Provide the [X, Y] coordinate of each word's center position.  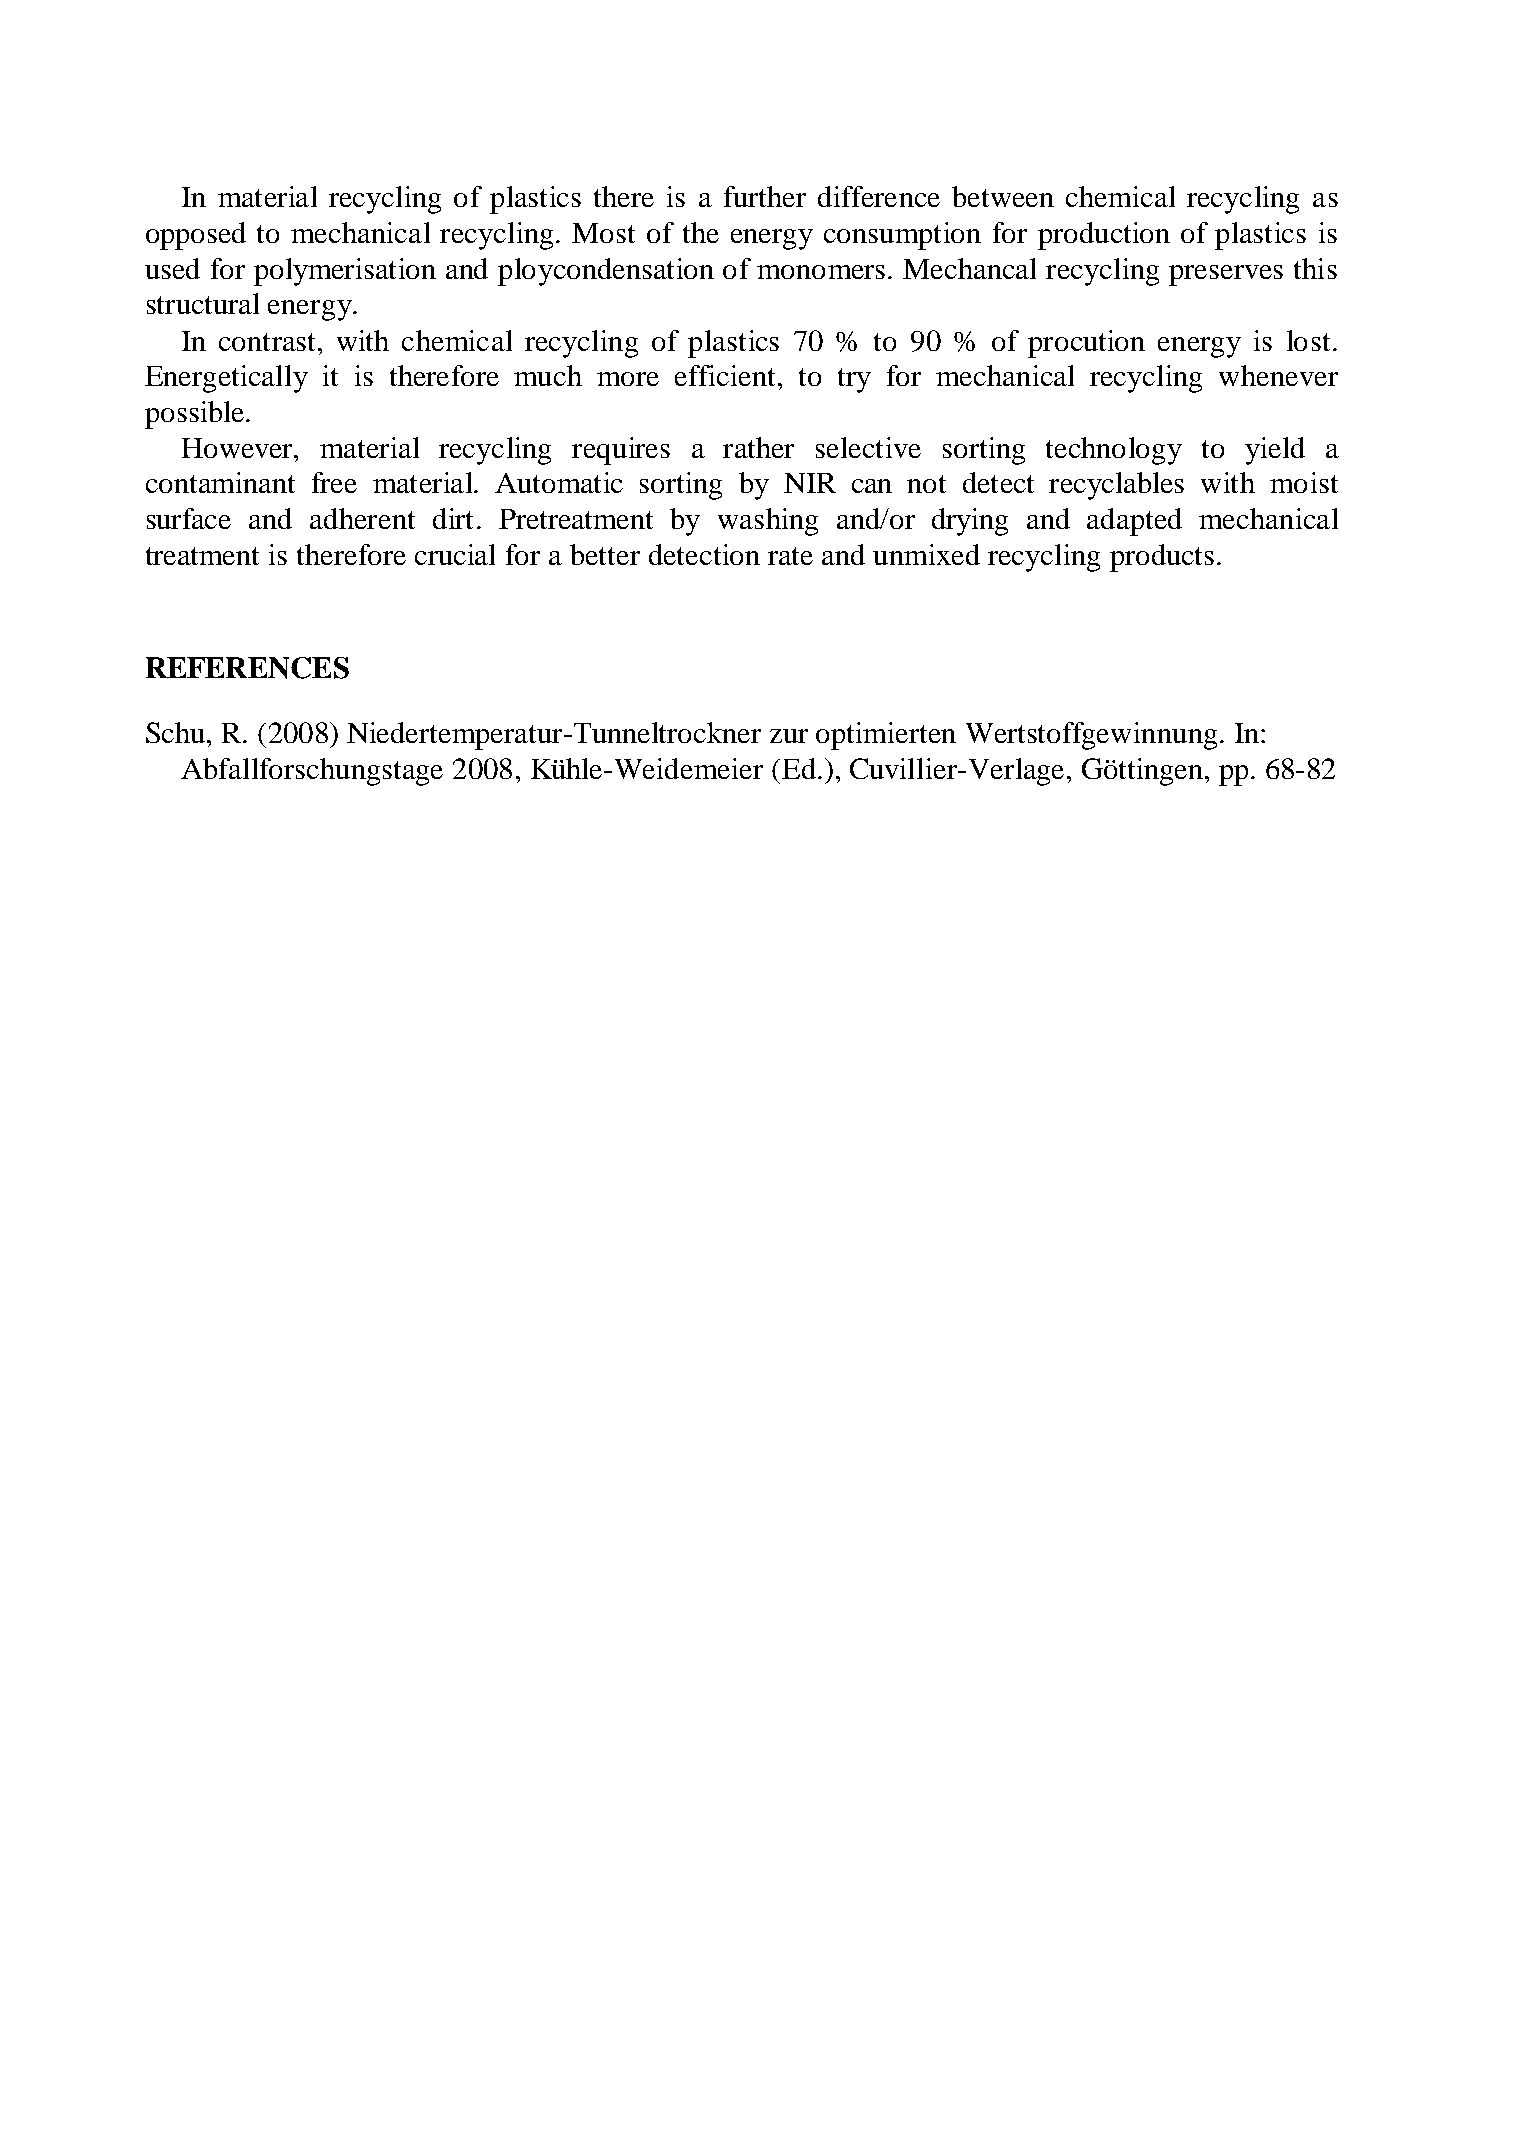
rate [790, 556]
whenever [1278, 375]
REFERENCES [247, 668]
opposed [196, 236]
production [1104, 236]
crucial [455, 554]
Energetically [226, 379]
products [1162, 558]
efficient [727, 375]
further [765, 196]
